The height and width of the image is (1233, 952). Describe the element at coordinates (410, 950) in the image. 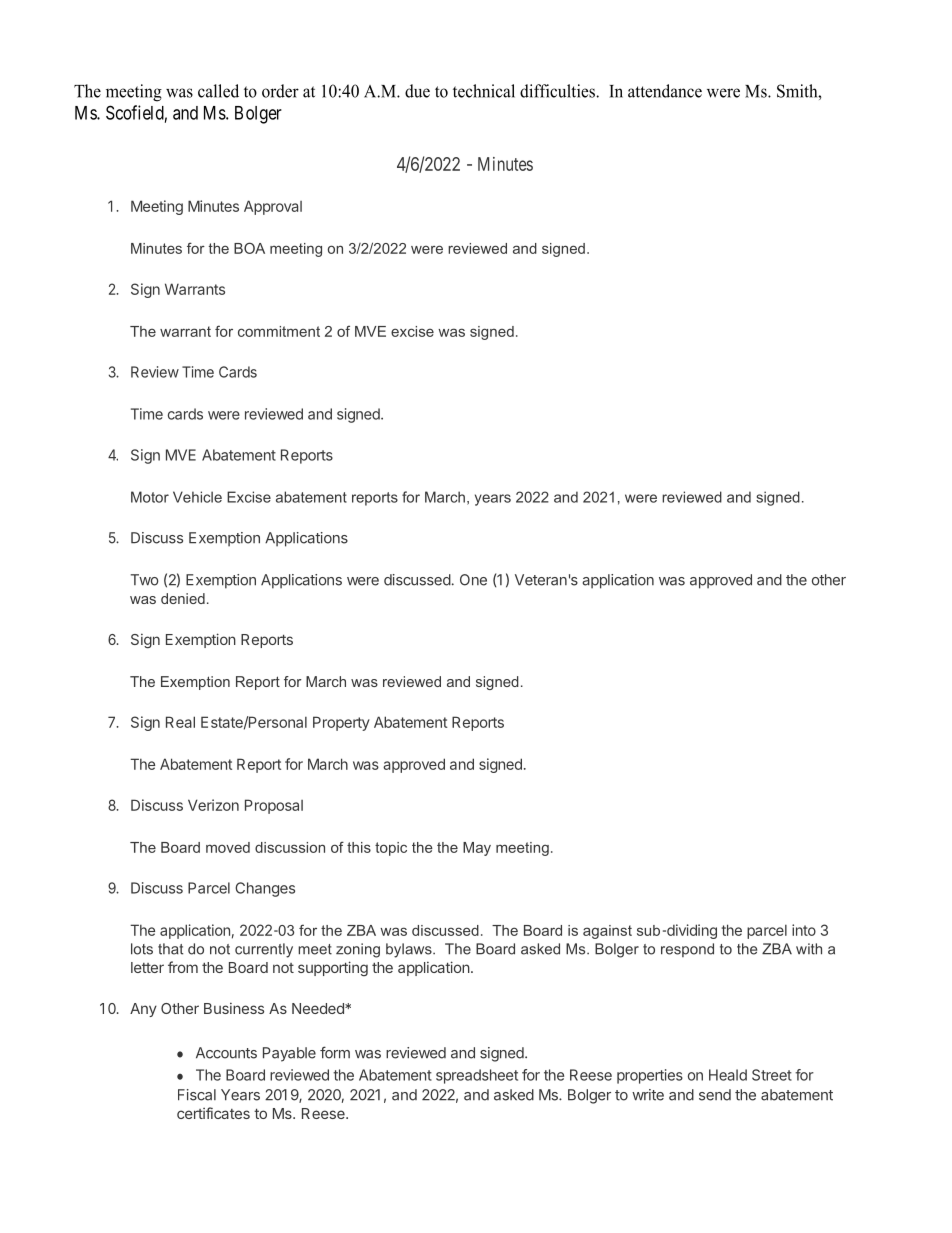

I see `bylaws` at that location.
